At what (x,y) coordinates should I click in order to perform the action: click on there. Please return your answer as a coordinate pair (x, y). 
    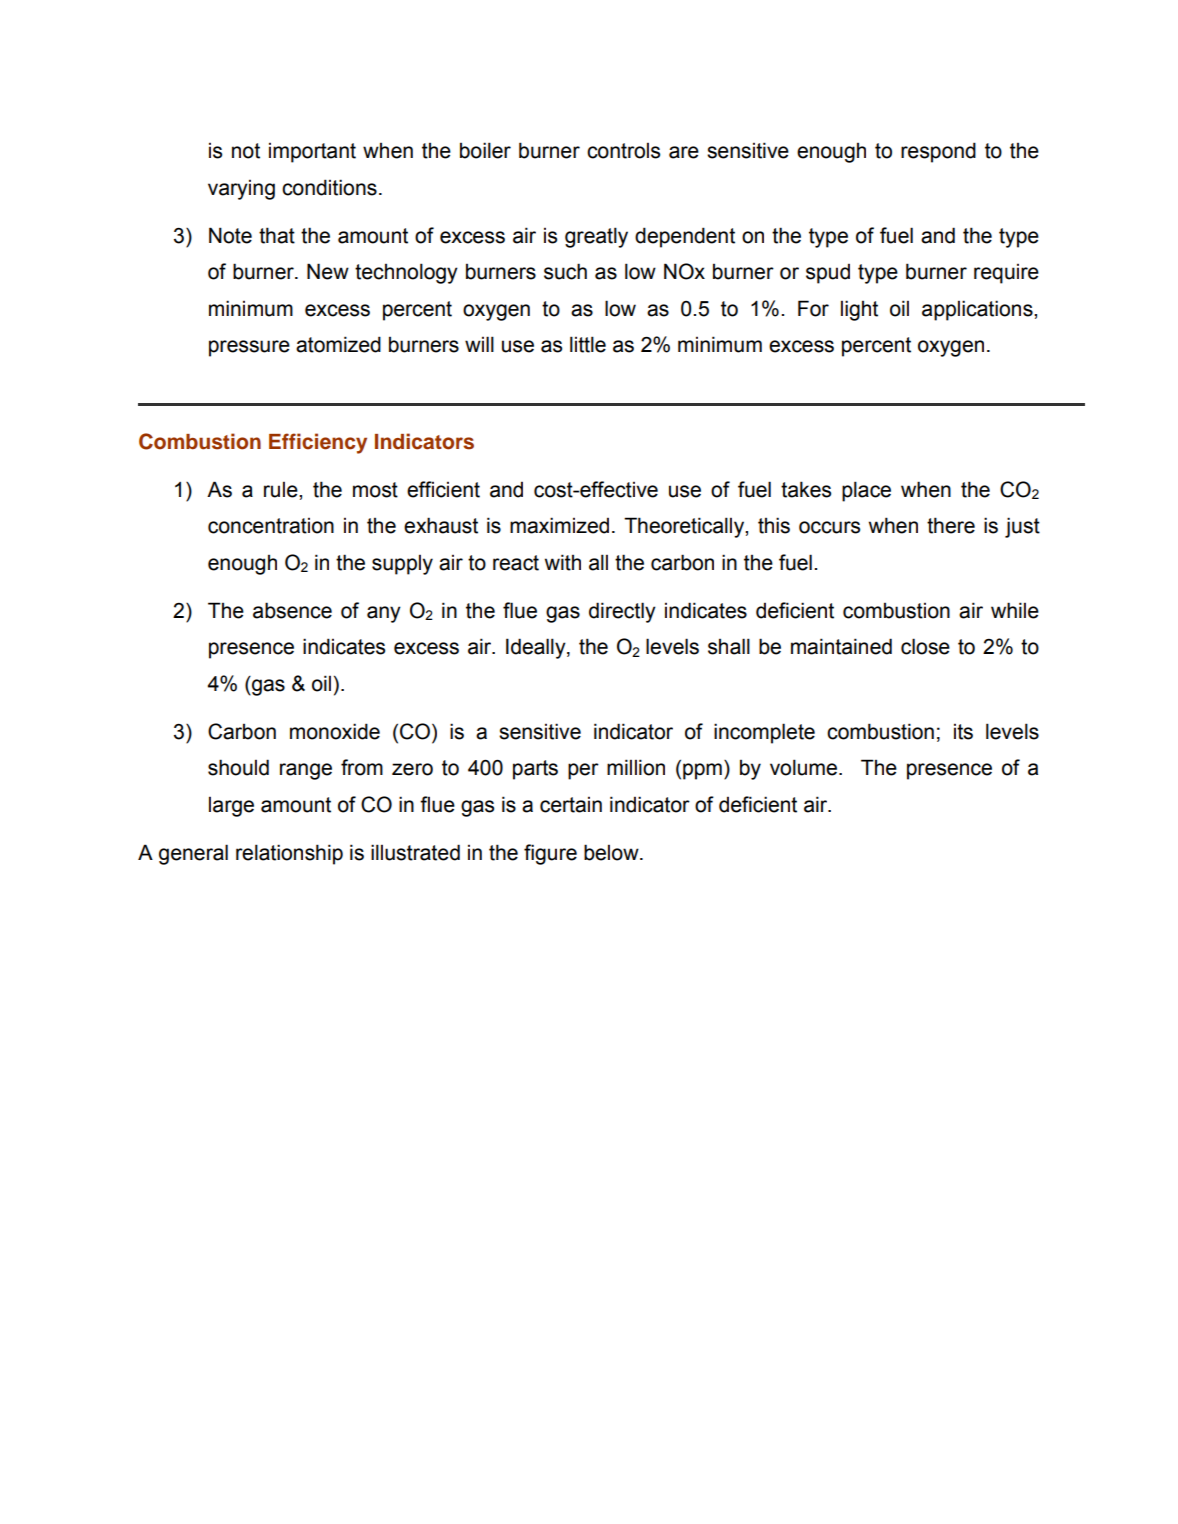
    Looking at the image, I should click on (951, 525).
